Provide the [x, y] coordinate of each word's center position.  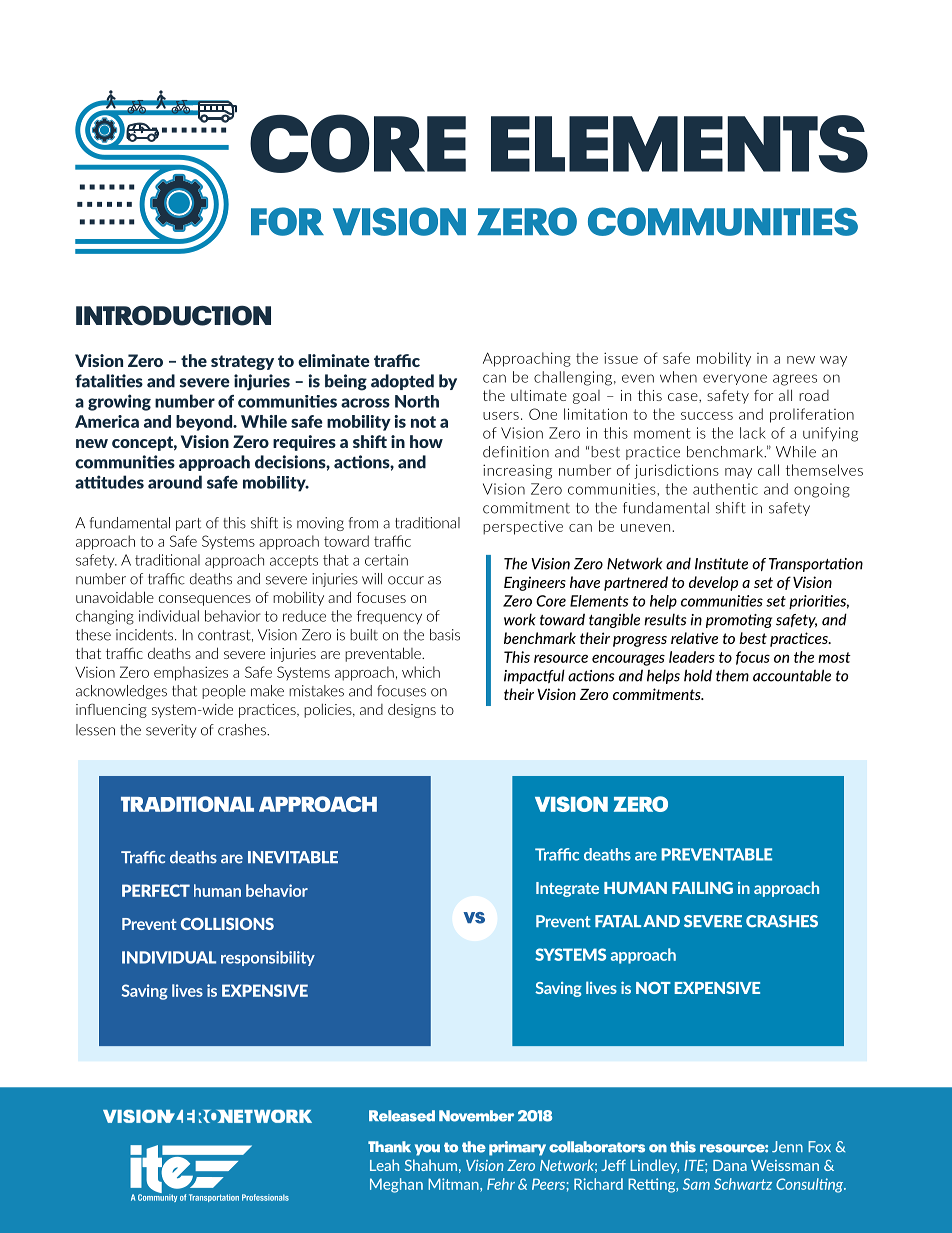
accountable [792, 675]
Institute [721, 564]
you [427, 1150]
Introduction [173, 316]
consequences [205, 600]
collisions [227, 924]
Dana [730, 1165]
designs [412, 710]
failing [702, 888]
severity [171, 731]
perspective [523, 527]
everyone [735, 379]
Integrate [567, 889]
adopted [402, 382]
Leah [384, 1165]
